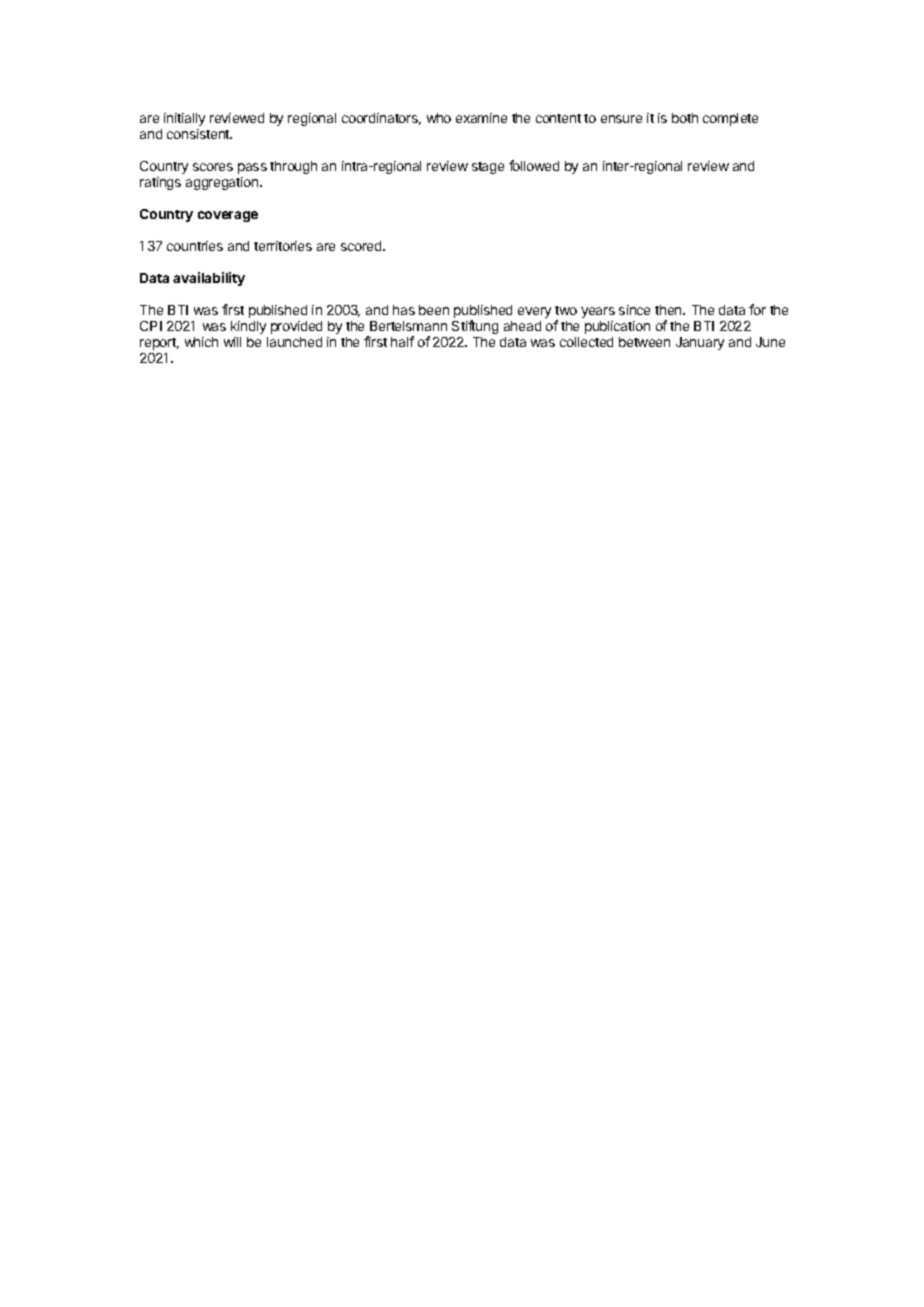 The image size is (924, 1307). I want to click on half, so click(402, 341).
